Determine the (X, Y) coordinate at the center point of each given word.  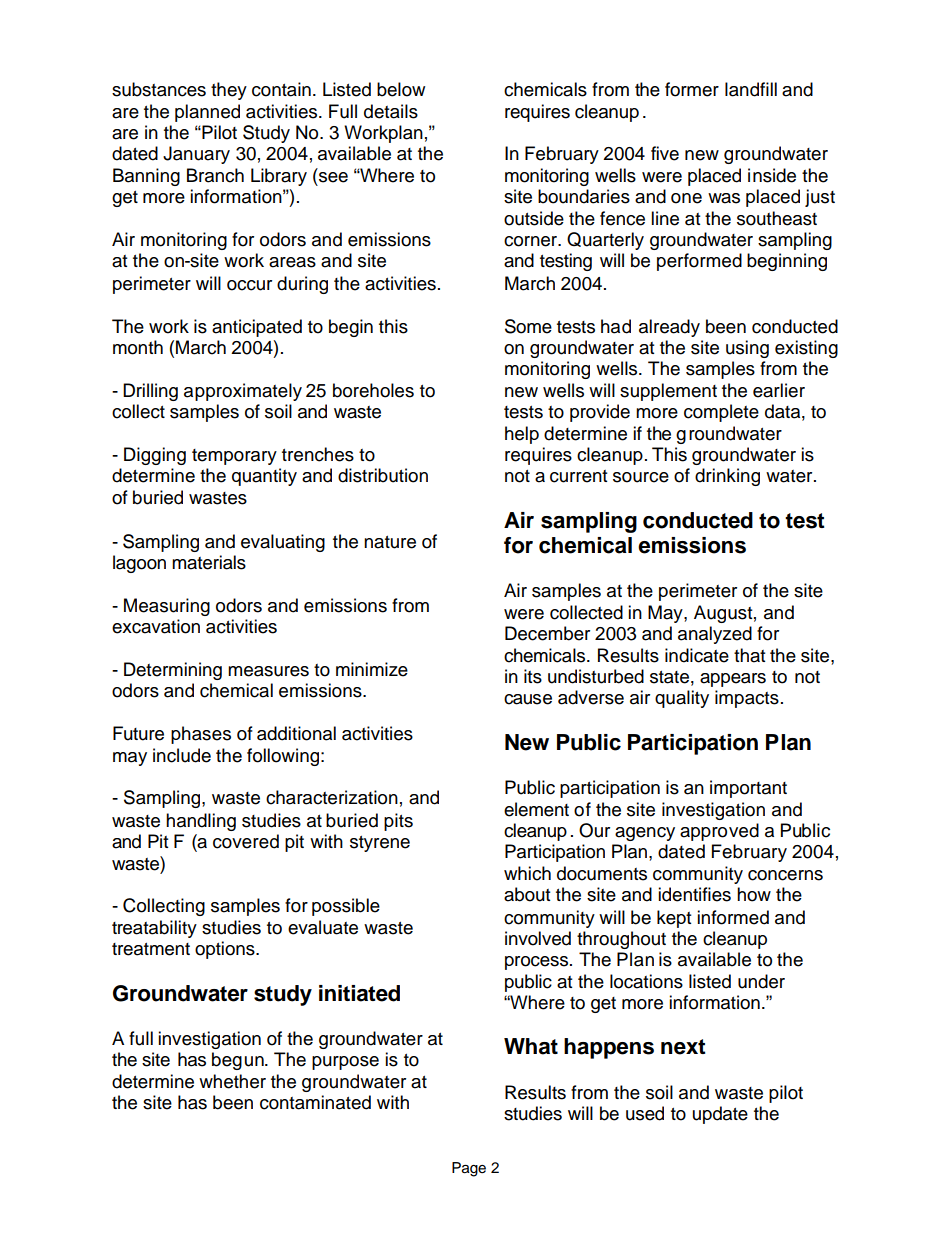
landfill (751, 89)
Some (528, 326)
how (754, 894)
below (401, 89)
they (229, 91)
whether (232, 1081)
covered (246, 841)
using (747, 349)
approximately (243, 392)
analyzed (715, 635)
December (547, 633)
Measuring (167, 607)
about (527, 894)
